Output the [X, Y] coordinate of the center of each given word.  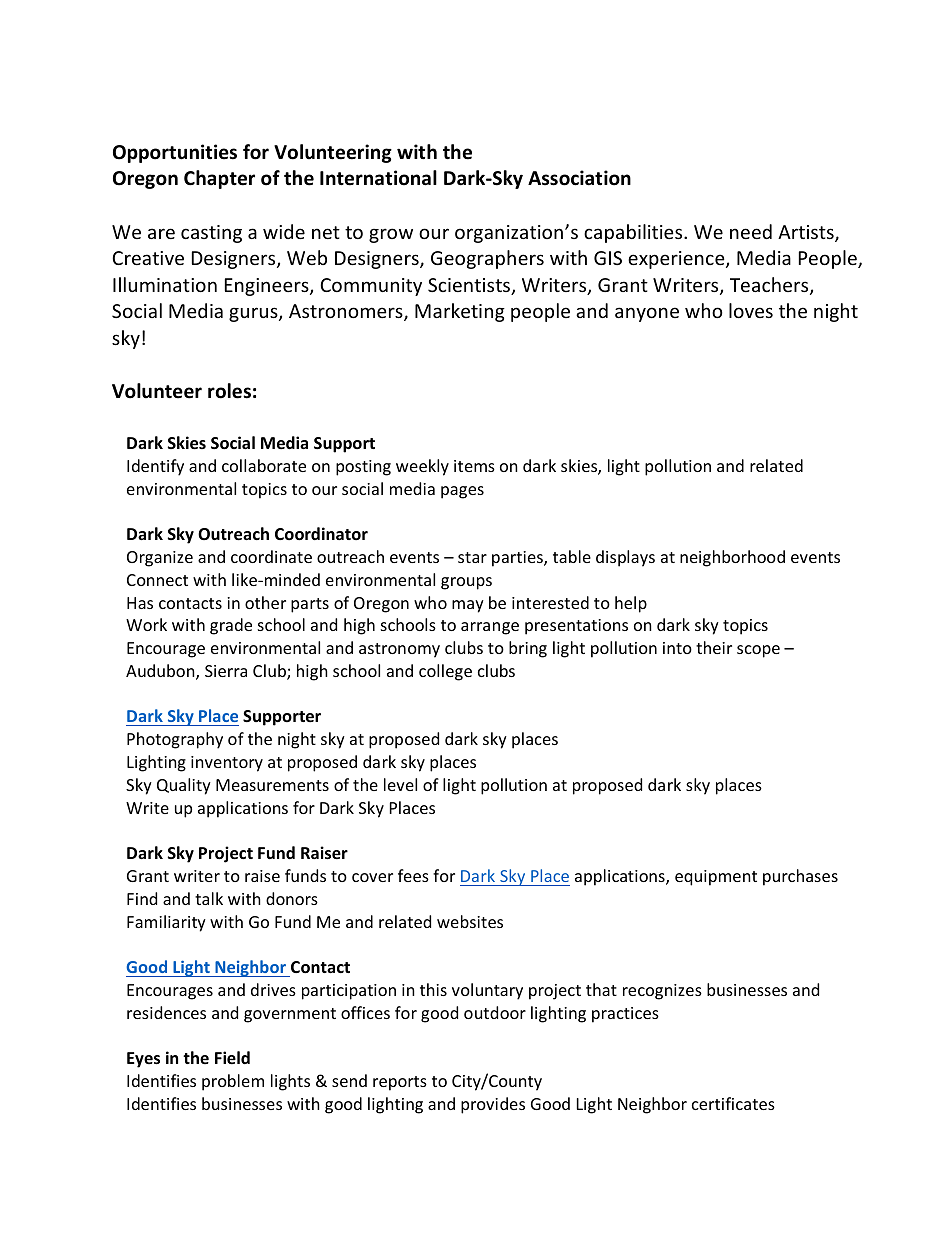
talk [209, 898]
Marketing [460, 312]
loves [751, 310]
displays [625, 558]
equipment [716, 878]
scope [758, 651]
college [445, 672]
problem [233, 1082]
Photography [175, 740]
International [378, 178]
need [751, 231]
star [472, 557]
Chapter [219, 179]
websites [470, 921]
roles [229, 391]
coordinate [271, 556]
